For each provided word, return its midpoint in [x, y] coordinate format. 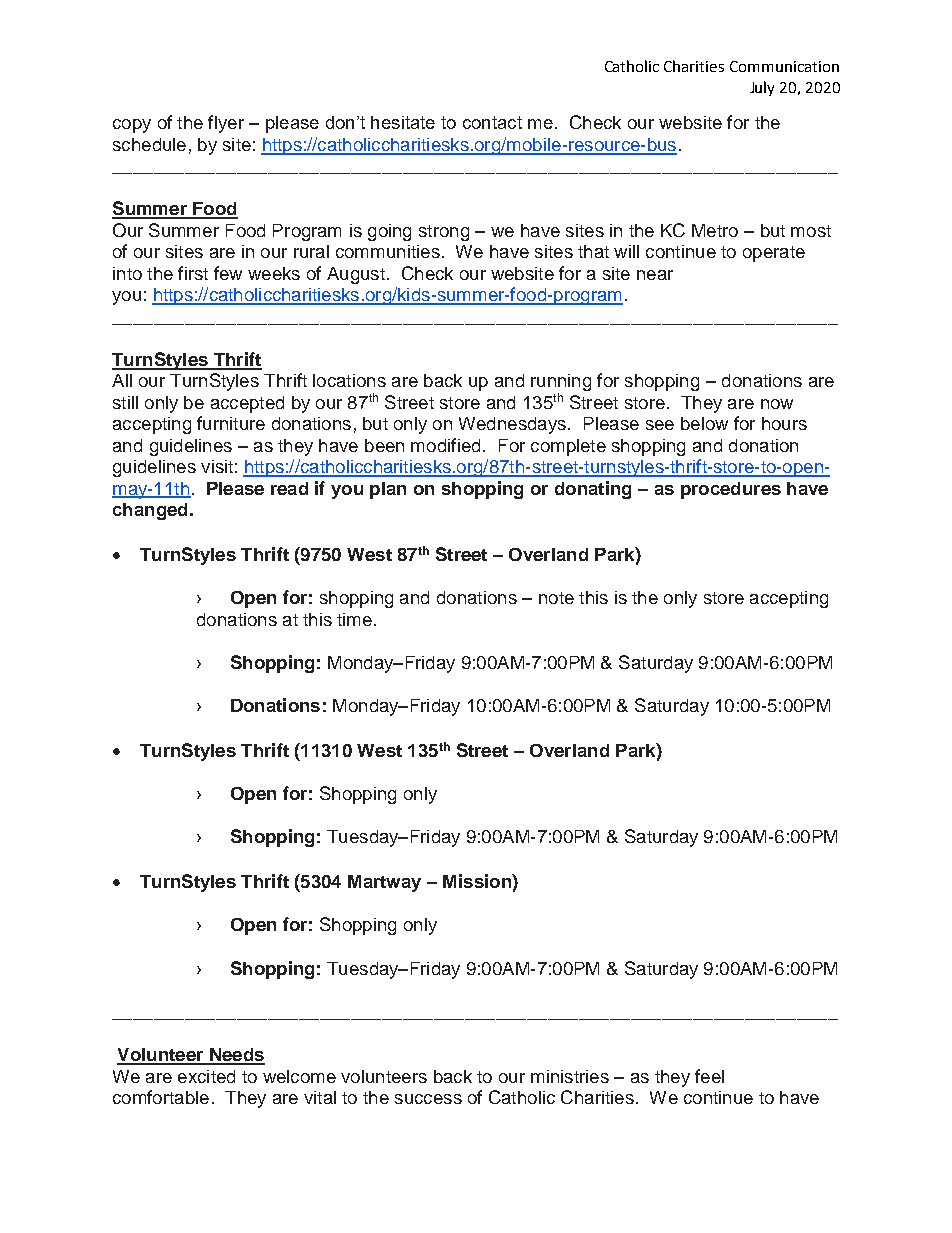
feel [709, 1076]
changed [150, 511]
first [193, 273]
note [556, 598]
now [777, 404]
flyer [226, 124]
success [428, 1099]
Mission [478, 881]
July [762, 88]
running [561, 384]
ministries [570, 1076]
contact [492, 122]
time [354, 619]
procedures [731, 490]
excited [206, 1076]
